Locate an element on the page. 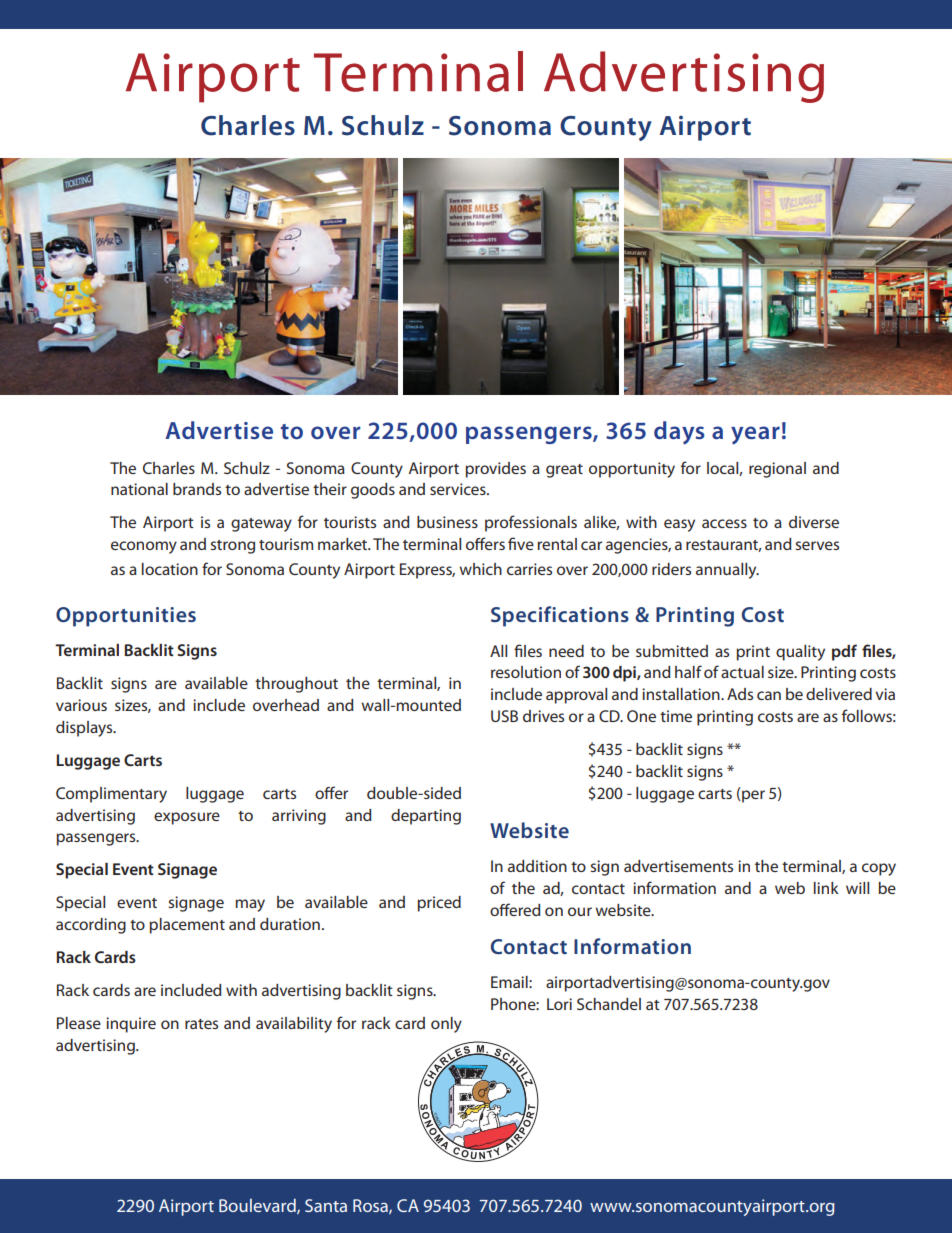  Opportunities is located at coordinates (126, 617).
